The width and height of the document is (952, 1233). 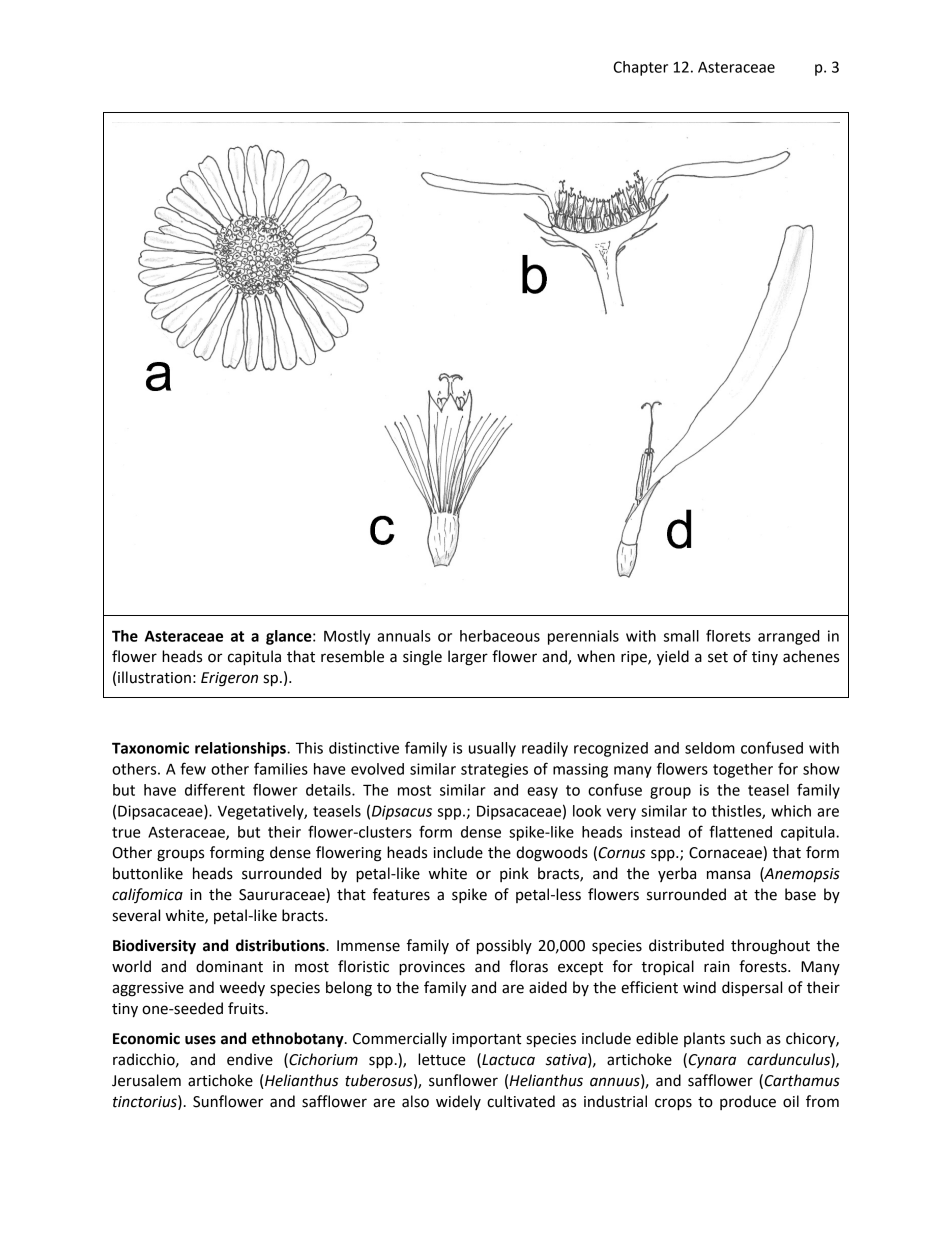 What do you see at coordinates (514, 874) in the document?
I see `pink` at bounding box center [514, 874].
